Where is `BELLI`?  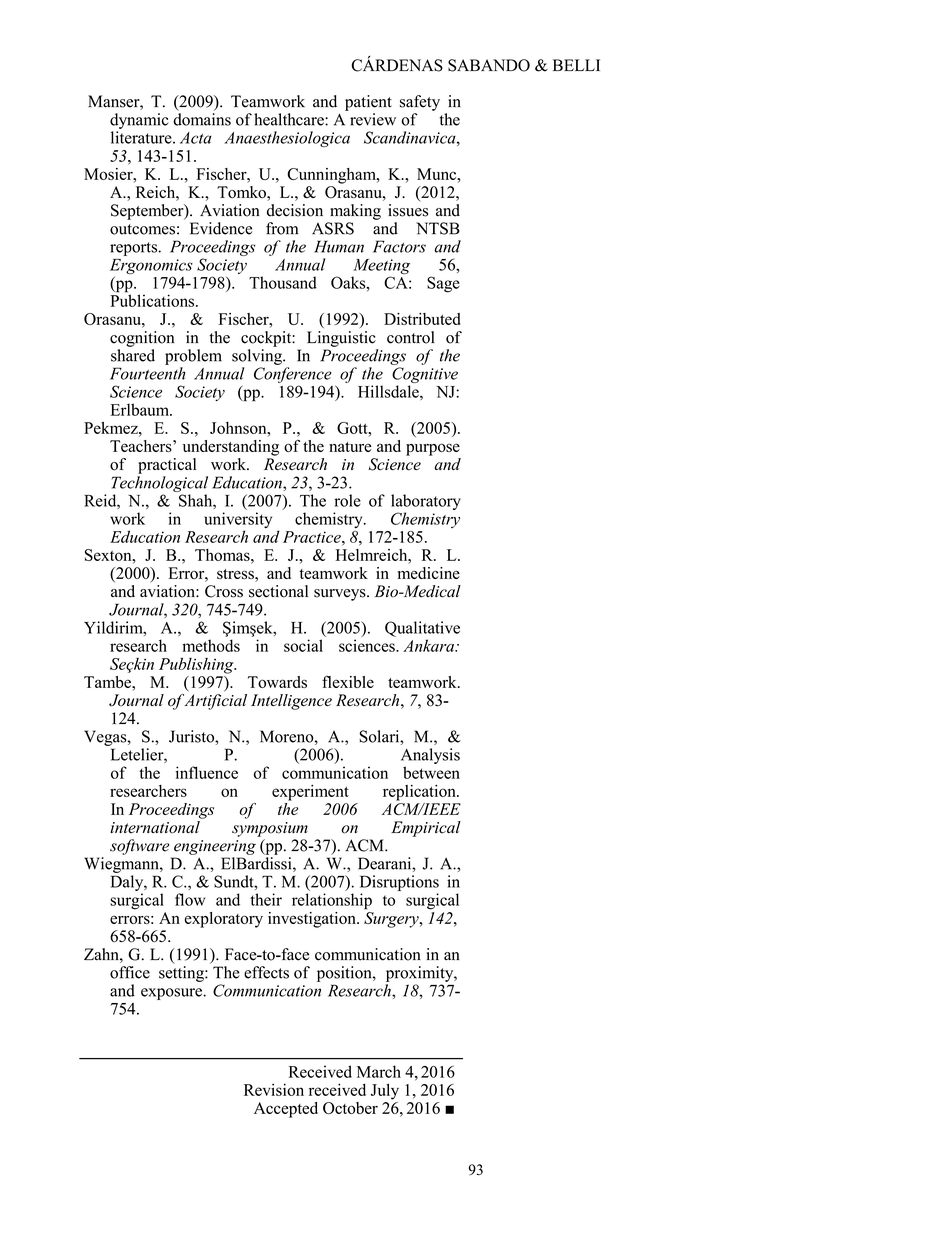 BELLI is located at coordinates (576, 65).
